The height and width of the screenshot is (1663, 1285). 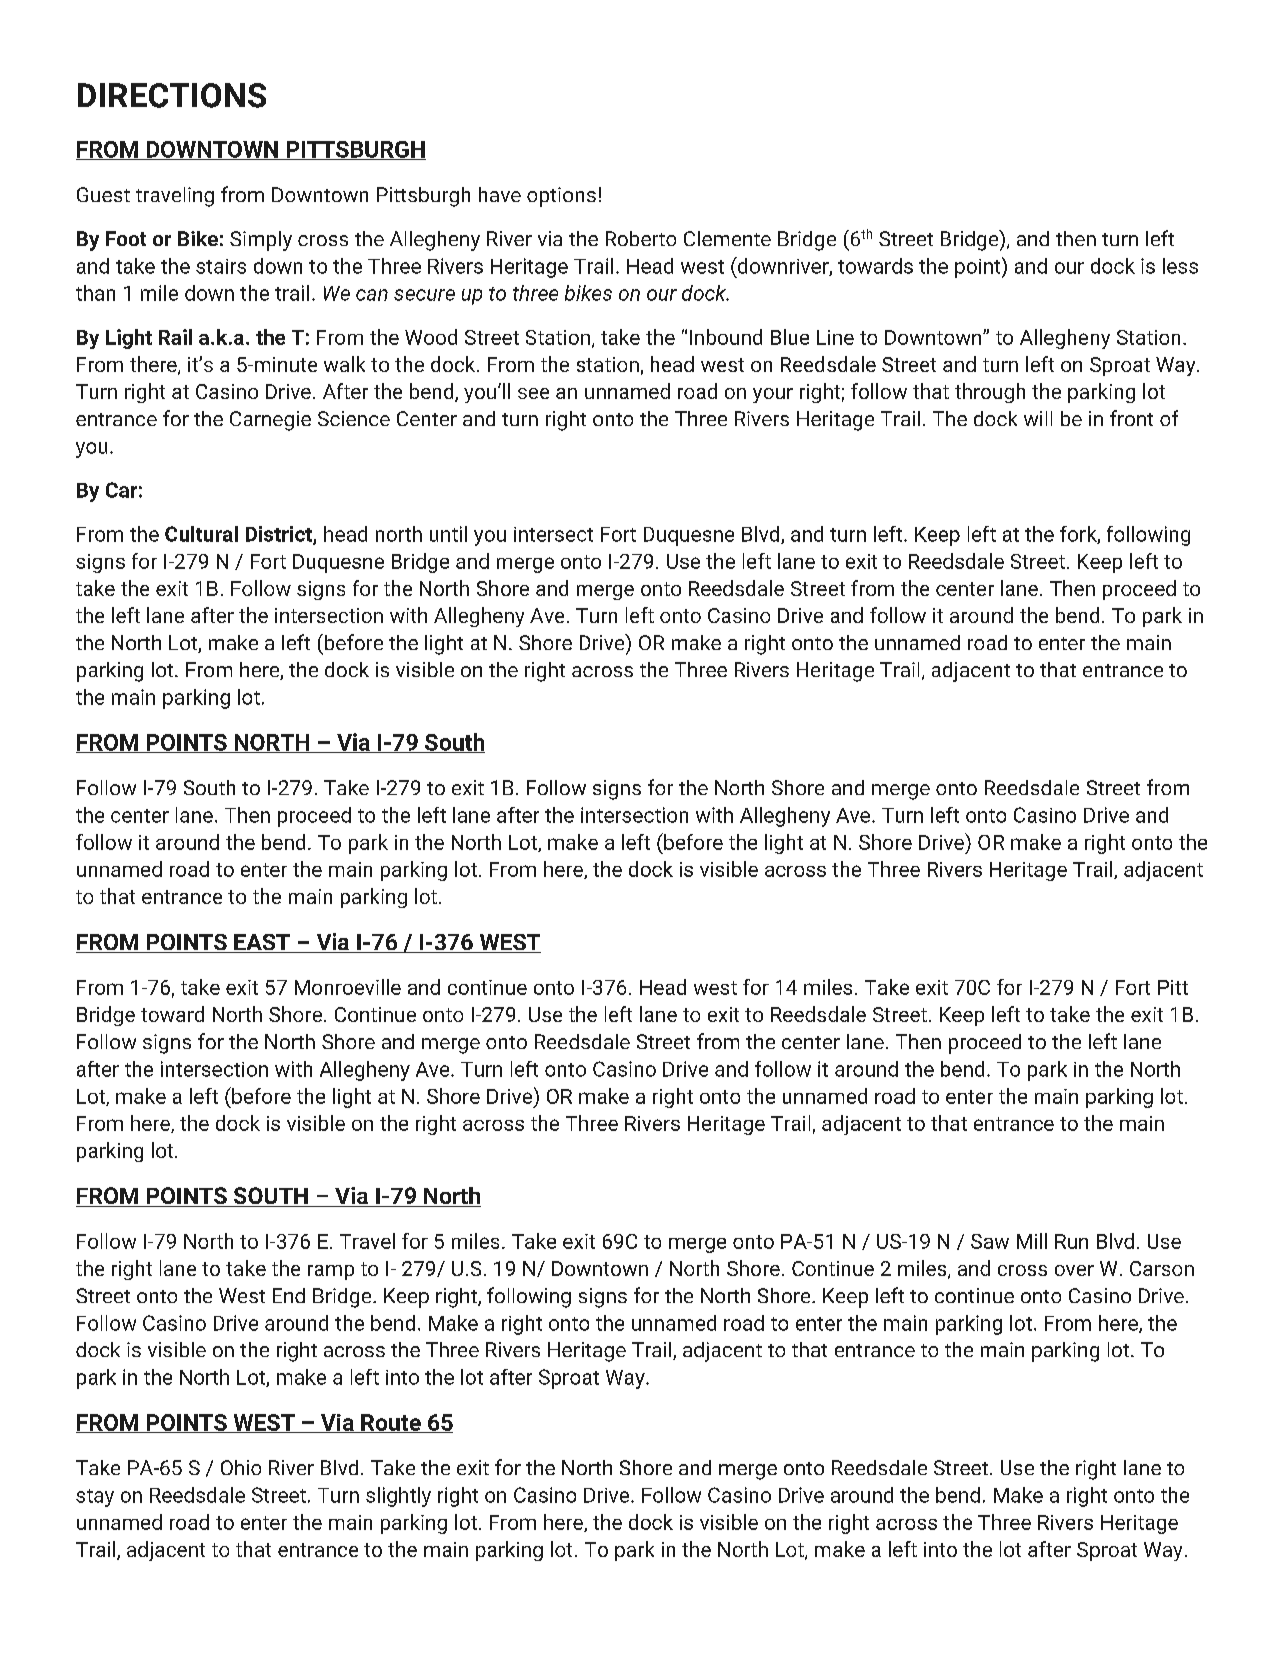 I want to click on Carnegie, so click(x=270, y=421).
